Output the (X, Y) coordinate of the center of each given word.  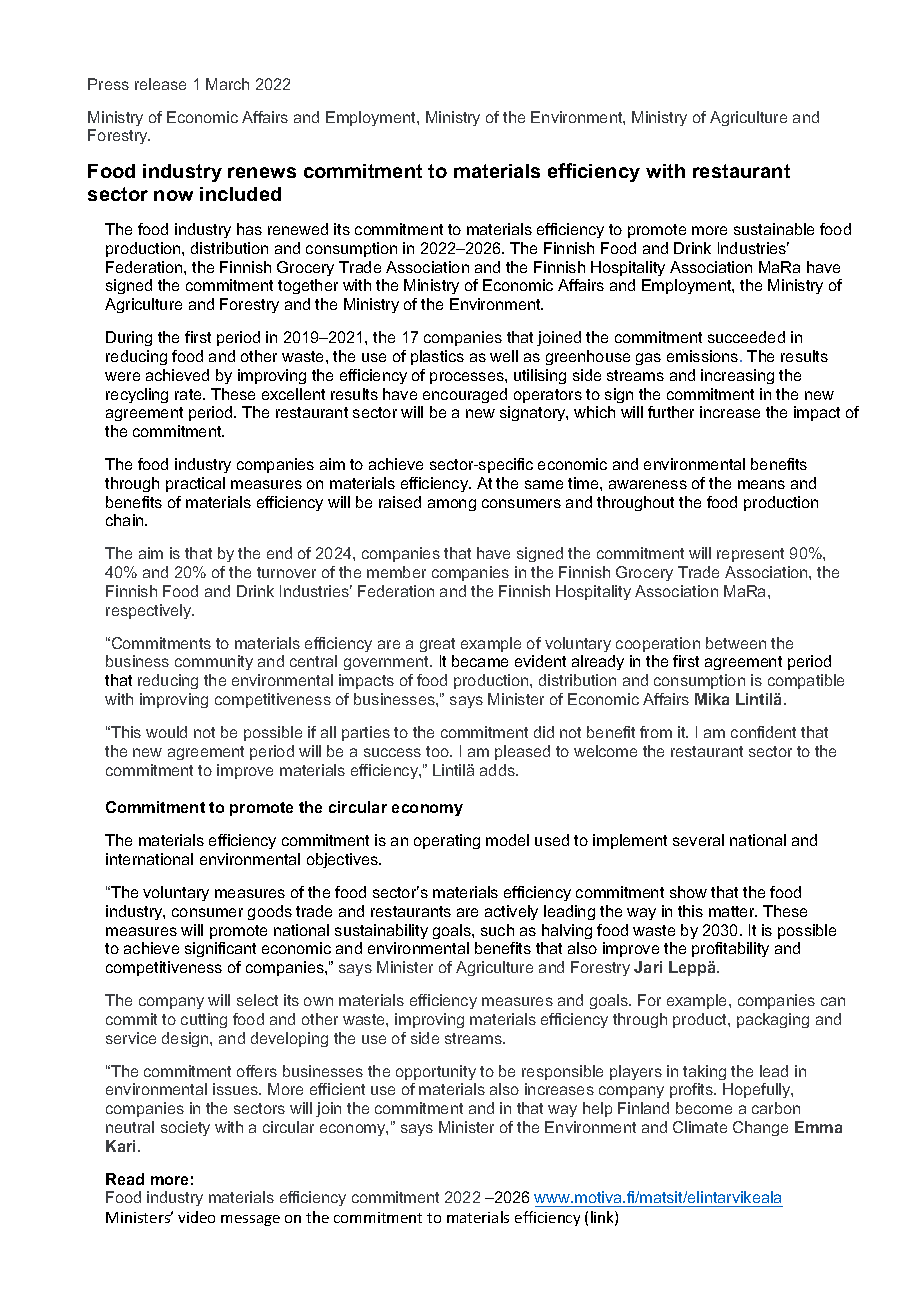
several (698, 840)
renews (262, 172)
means (761, 484)
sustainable (774, 229)
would (166, 732)
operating (447, 841)
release (160, 84)
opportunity (436, 1072)
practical (195, 484)
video (196, 1217)
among (452, 505)
